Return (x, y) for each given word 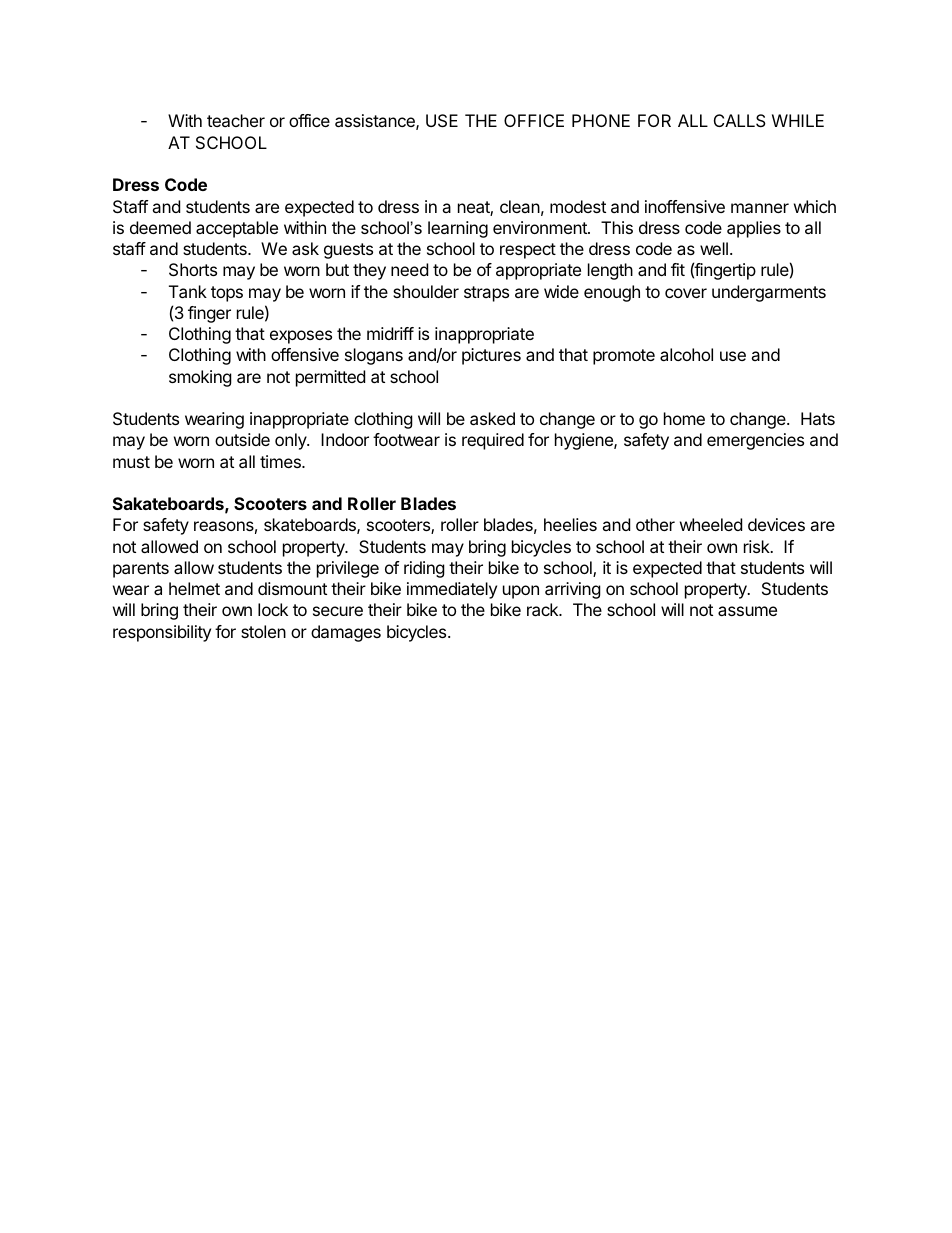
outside (242, 439)
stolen (263, 631)
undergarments (769, 293)
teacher (236, 120)
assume (747, 611)
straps (486, 294)
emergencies (755, 441)
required (493, 441)
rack (543, 609)
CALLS (740, 120)
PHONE (601, 120)
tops (227, 294)
